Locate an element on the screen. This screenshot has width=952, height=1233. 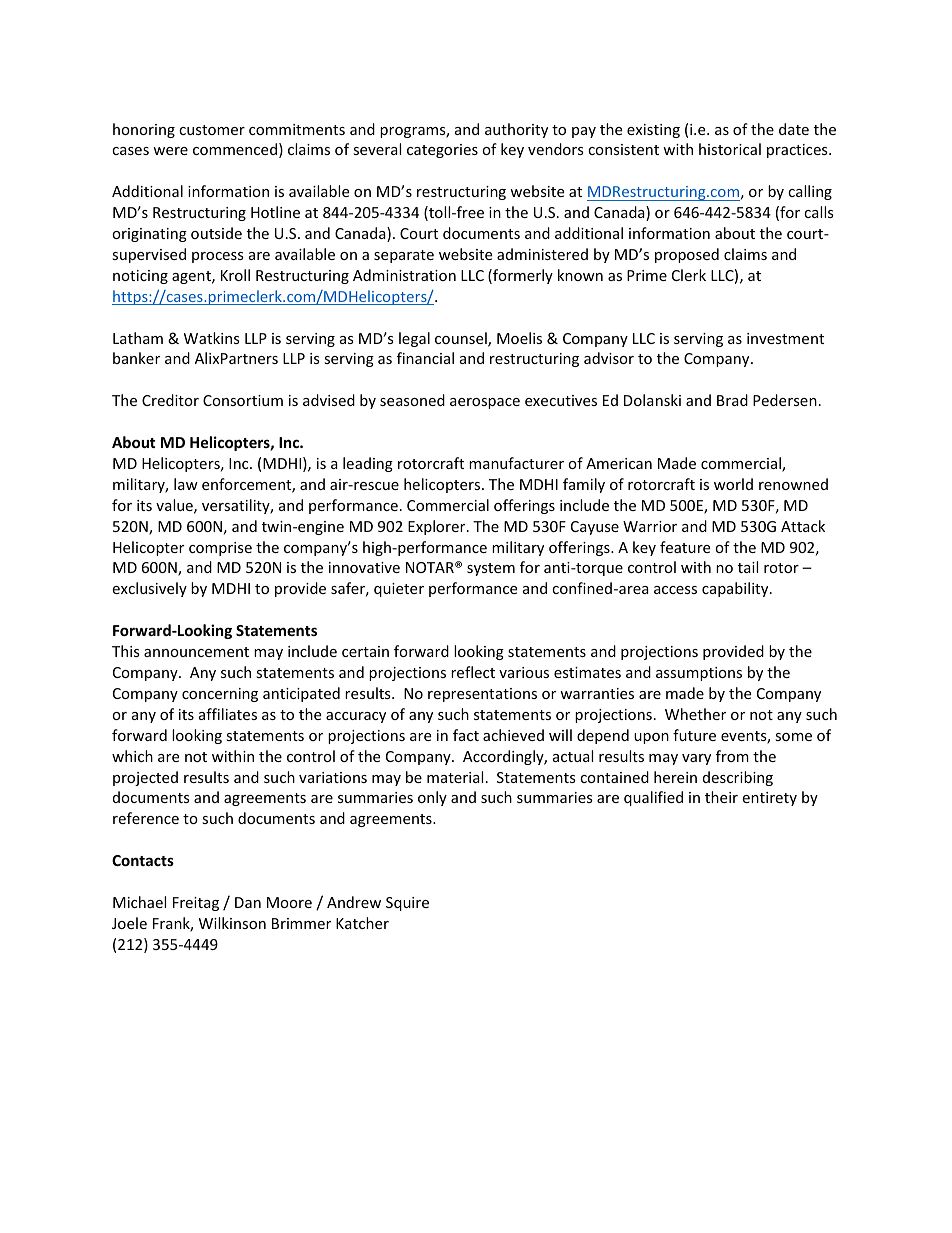
categories is located at coordinates (442, 151).
